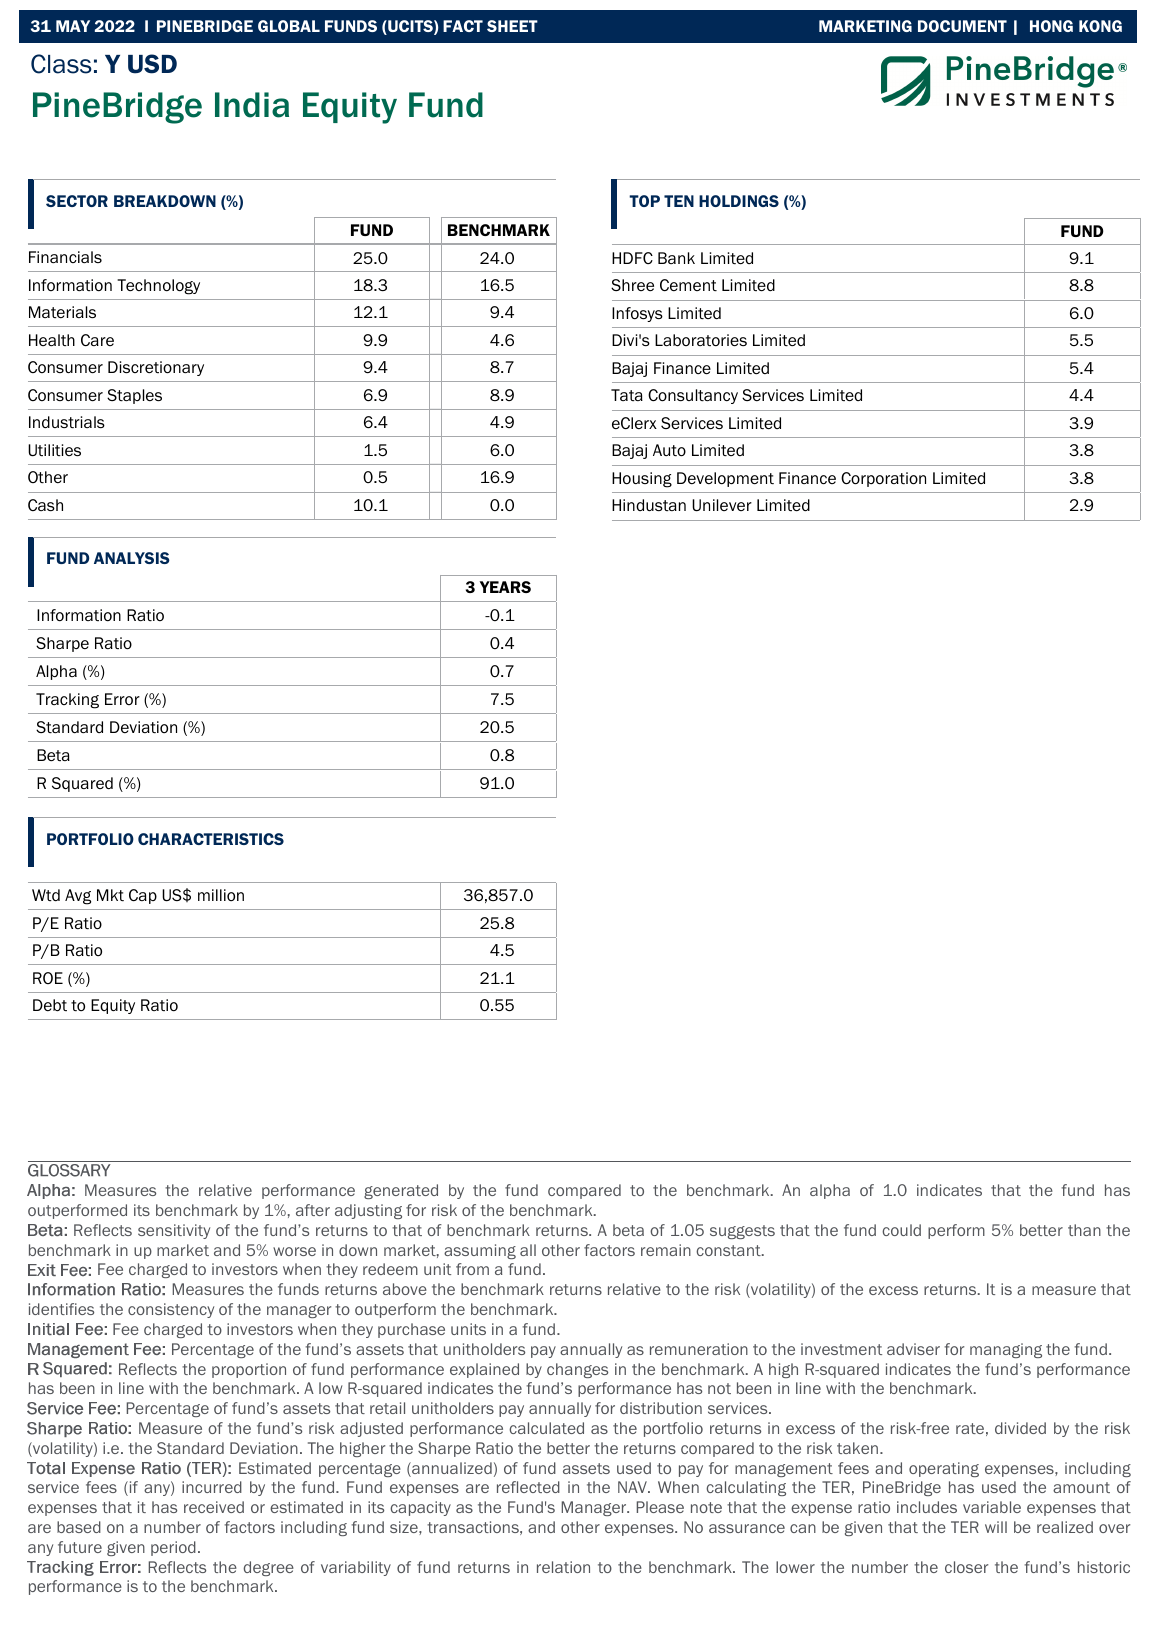 Image resolution: width=1156 pixels, height=1635 pixels. What do you see at coordinates (701, 340) in the page?
I see `Laboratories` at bounding box center [701, 340].
